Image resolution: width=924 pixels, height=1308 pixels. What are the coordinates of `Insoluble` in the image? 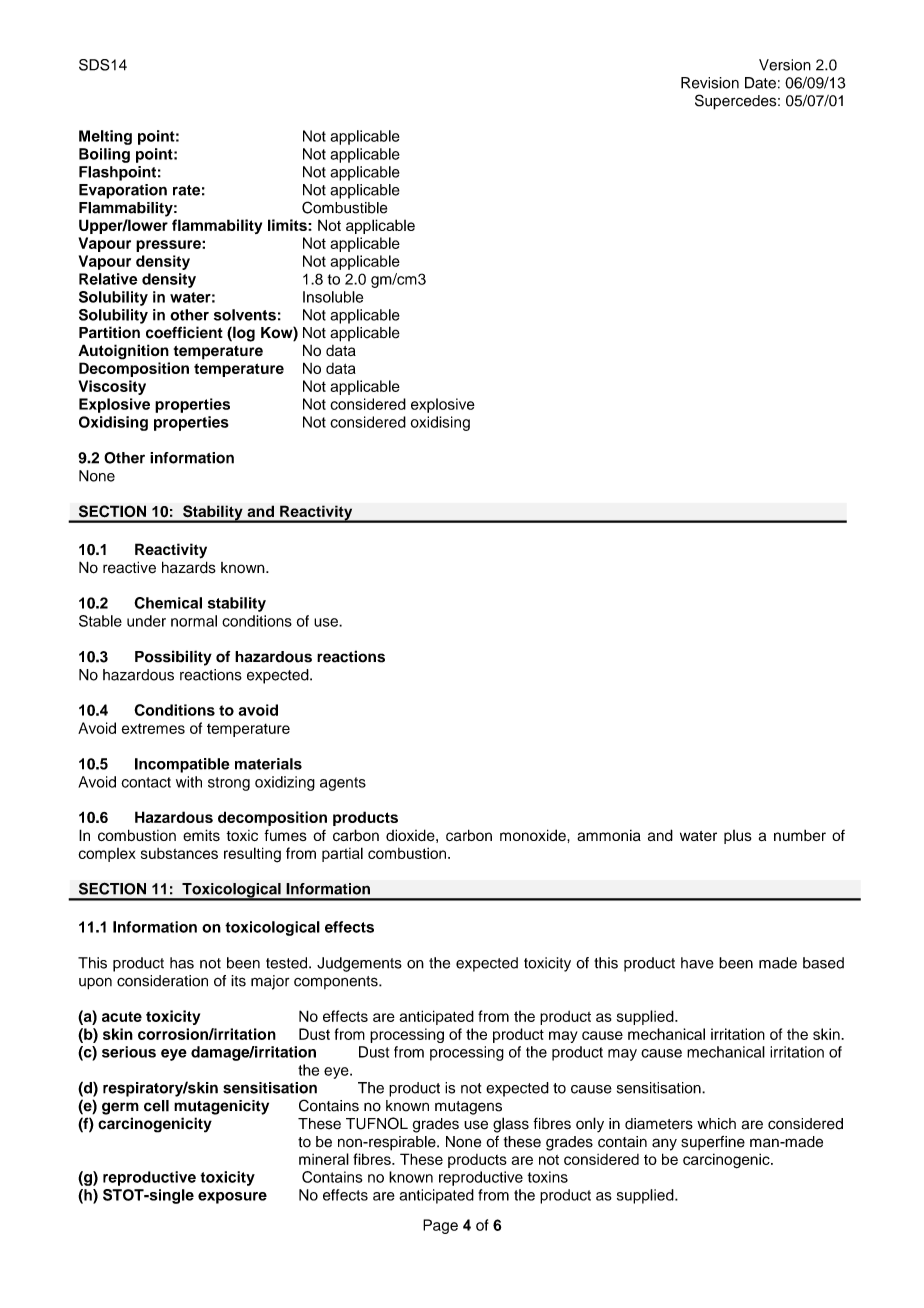 It's located at (333, 297).
